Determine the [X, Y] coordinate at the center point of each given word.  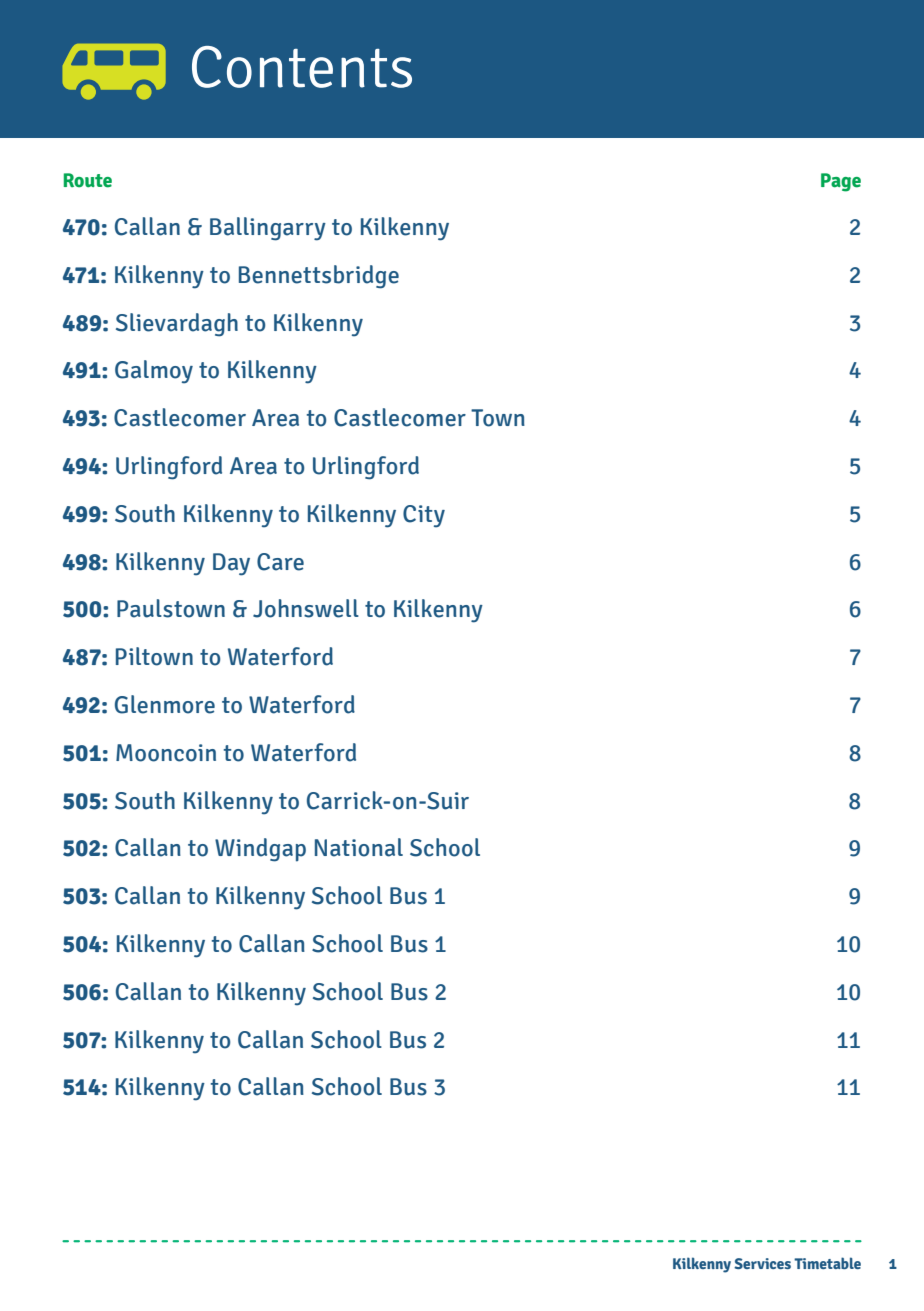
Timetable [827, 1263]
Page [841, 182]
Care [280, 562]
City [424, 516]
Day [231, 564]
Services [762, 1263]
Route [88, 180]
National [359, 847]
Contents [302, 67]
